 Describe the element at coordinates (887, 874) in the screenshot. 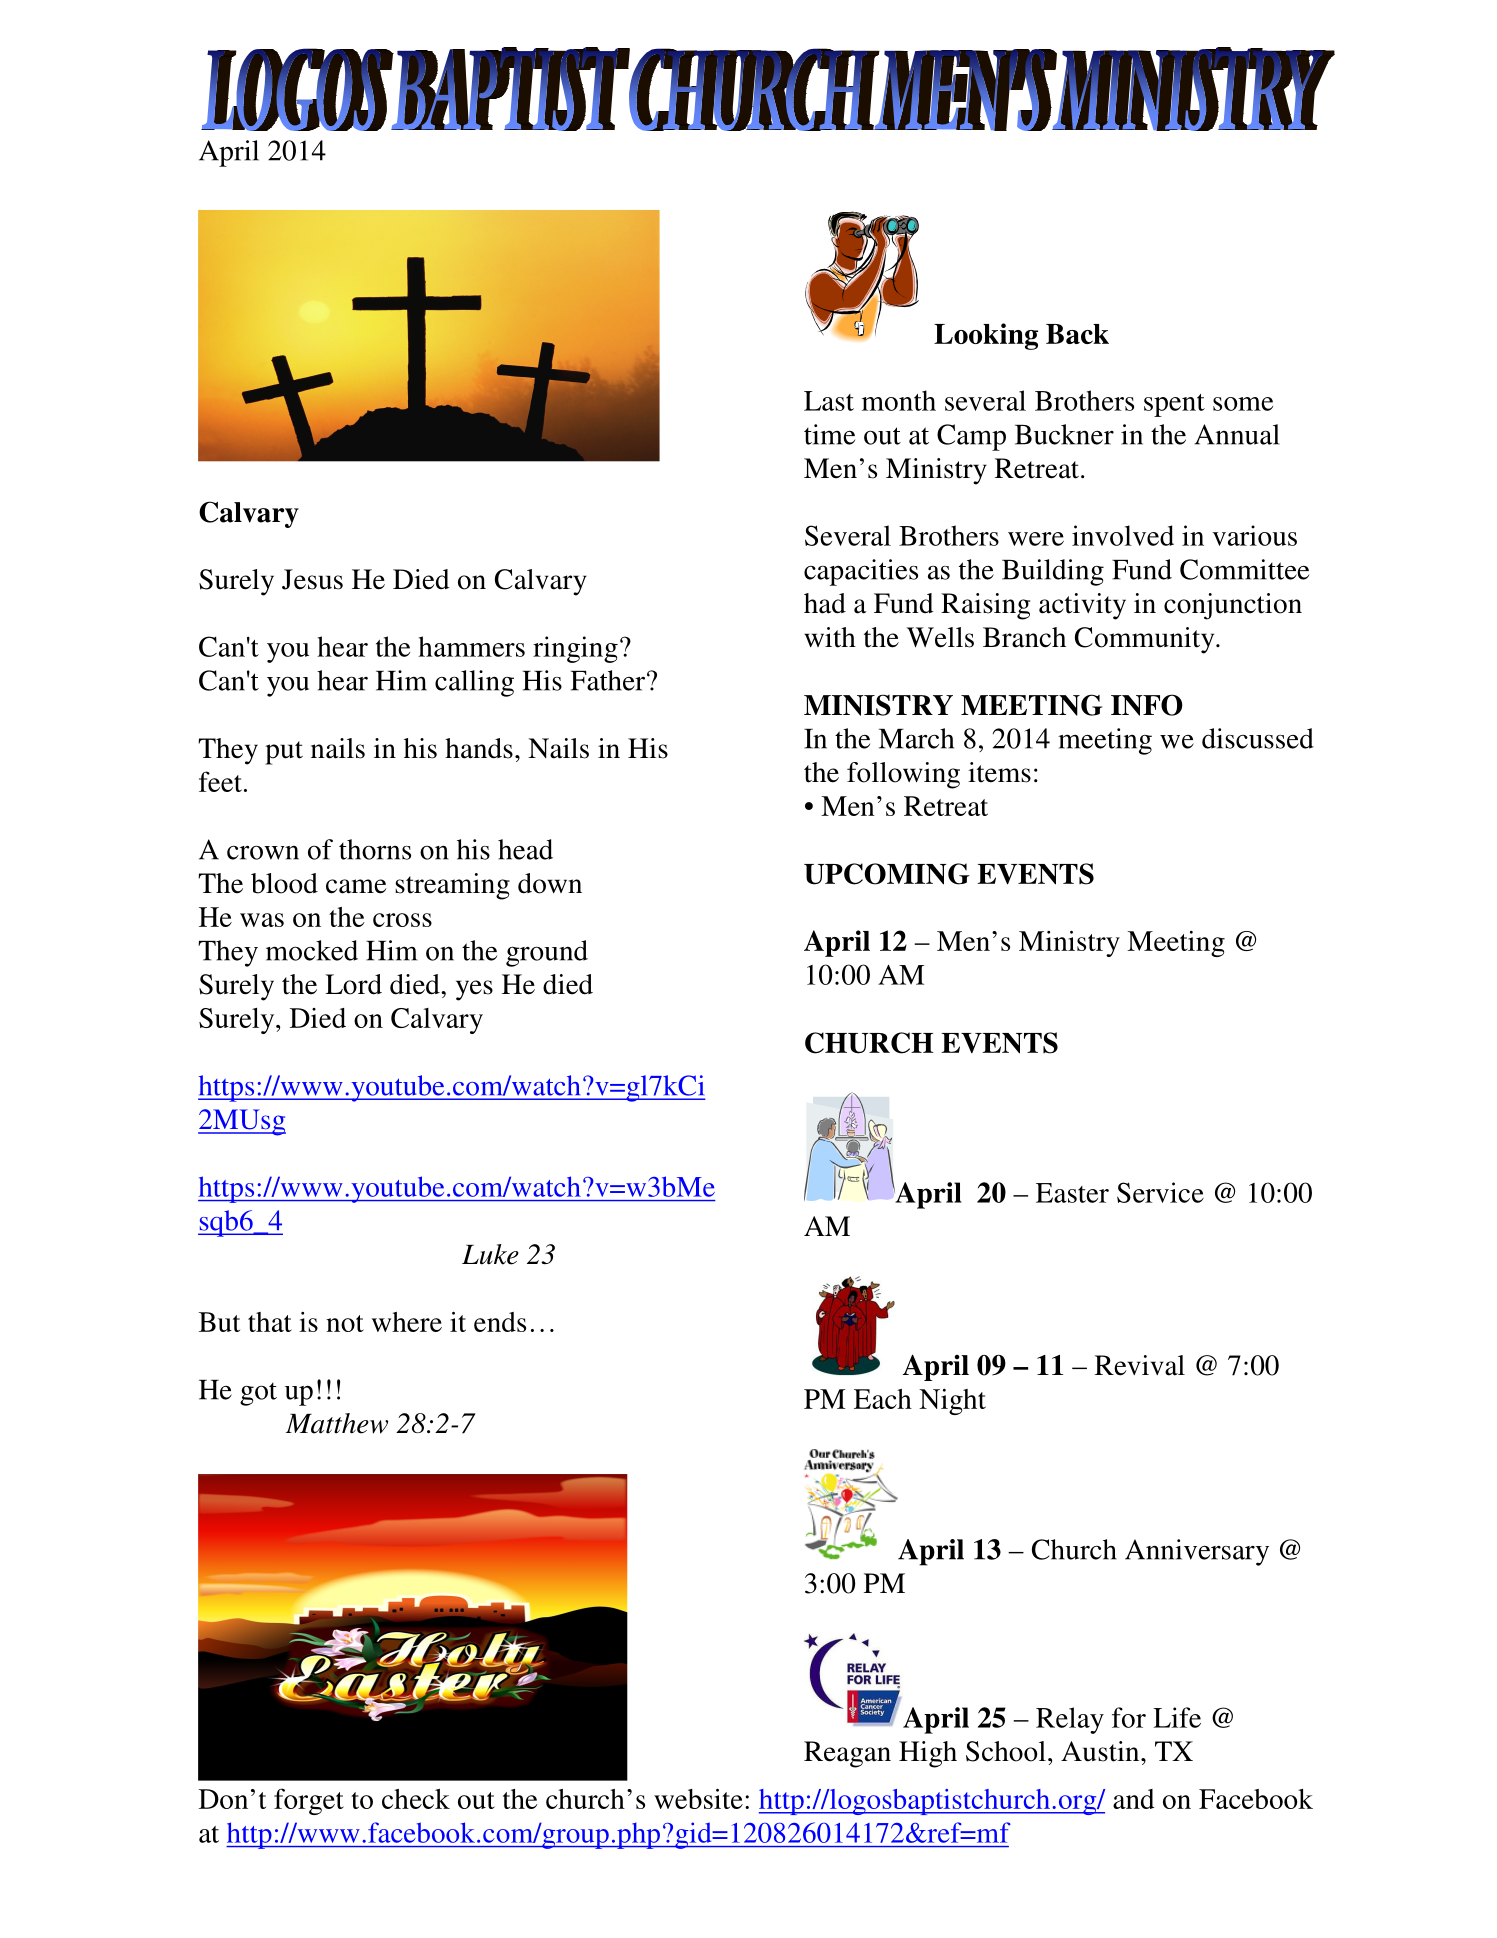

I see `UPCOMING` at that location.
